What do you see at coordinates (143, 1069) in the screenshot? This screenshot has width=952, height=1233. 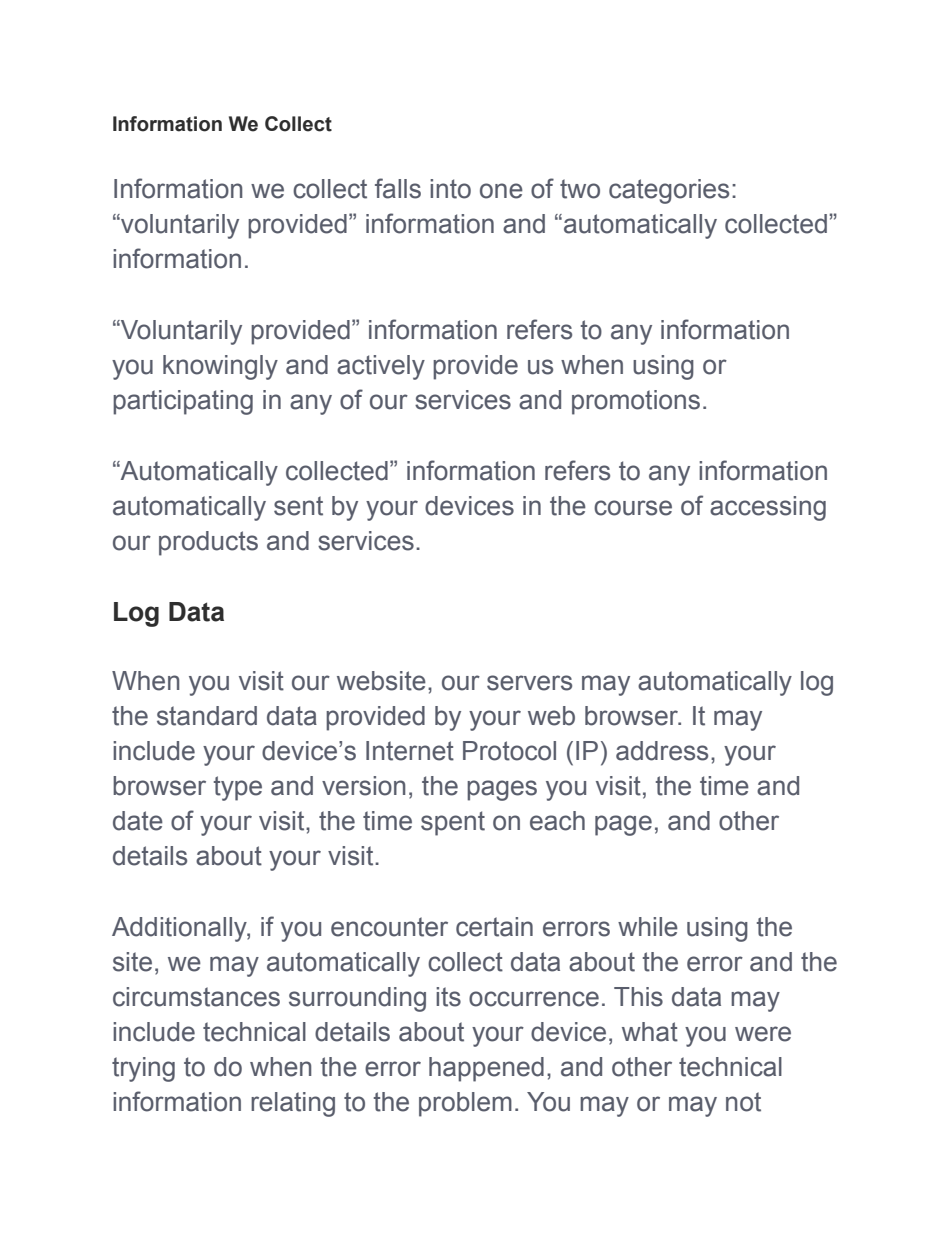 I see `trying` at bounding box center [143, 1069].
